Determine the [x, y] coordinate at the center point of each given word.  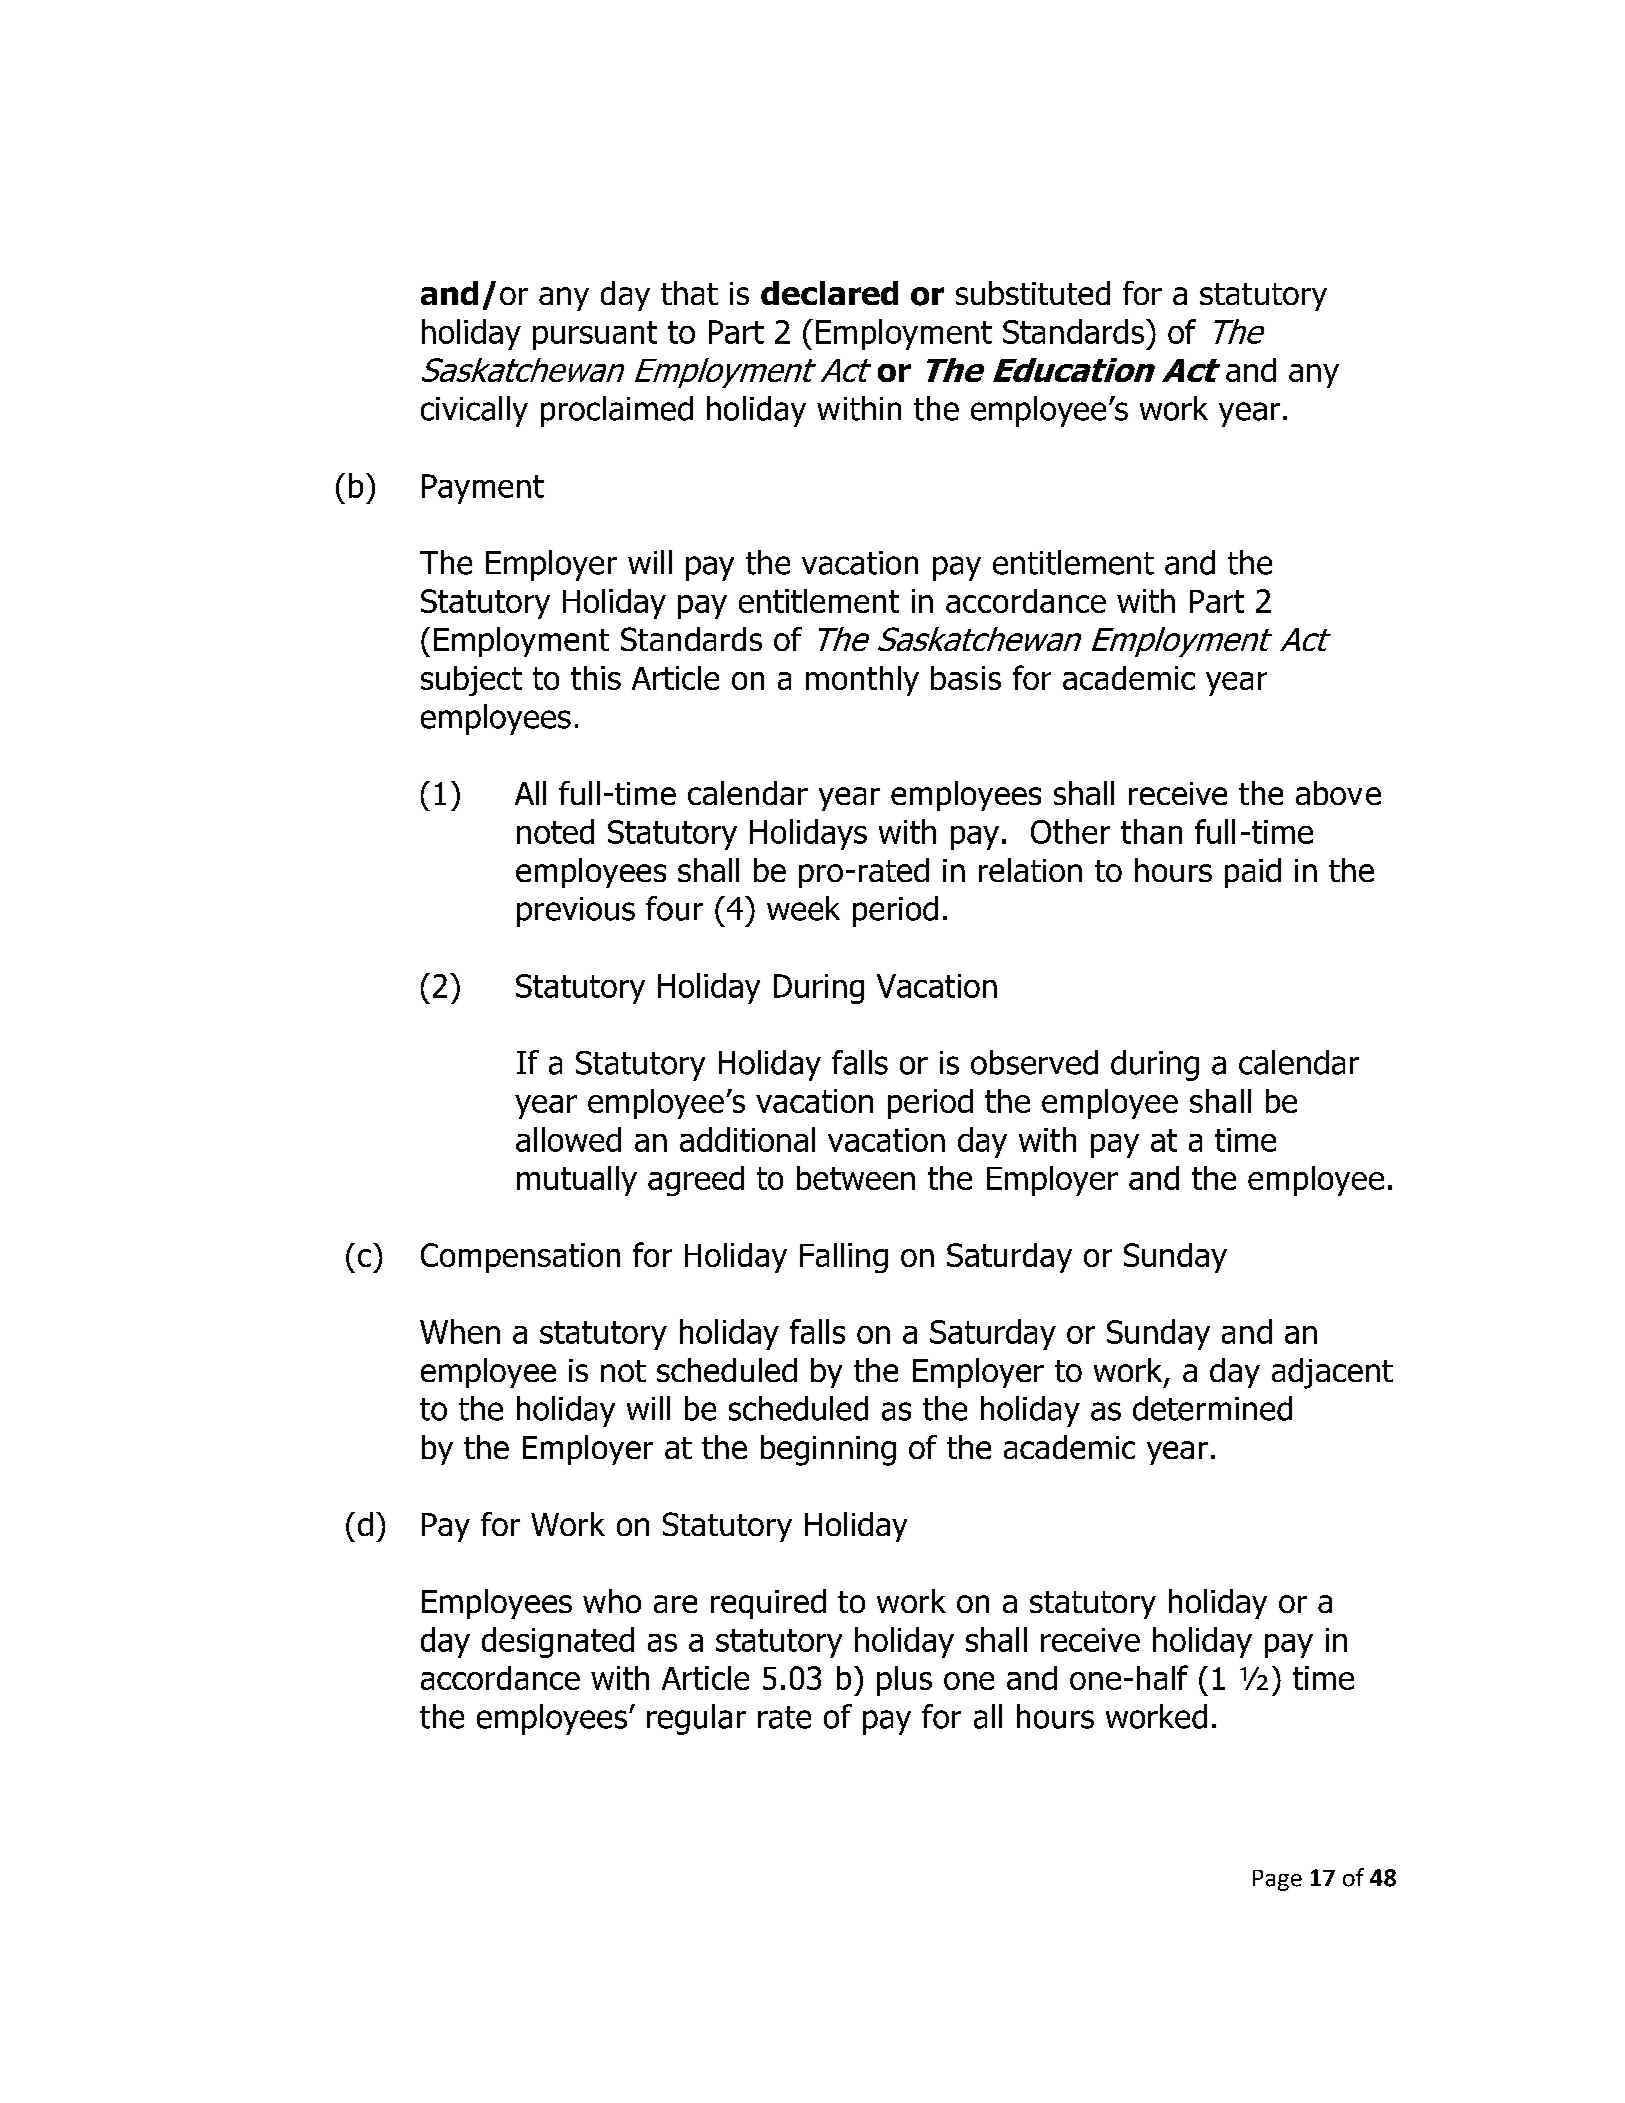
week [803, 908]
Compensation [520, 1258]
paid [1253, 873]
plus [904, 1681]
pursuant [595, 335]
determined [1212, 1408]
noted [555, 831]
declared [829, 293]
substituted [1033, 293]
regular [696, 1719]
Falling [844, 1258]
